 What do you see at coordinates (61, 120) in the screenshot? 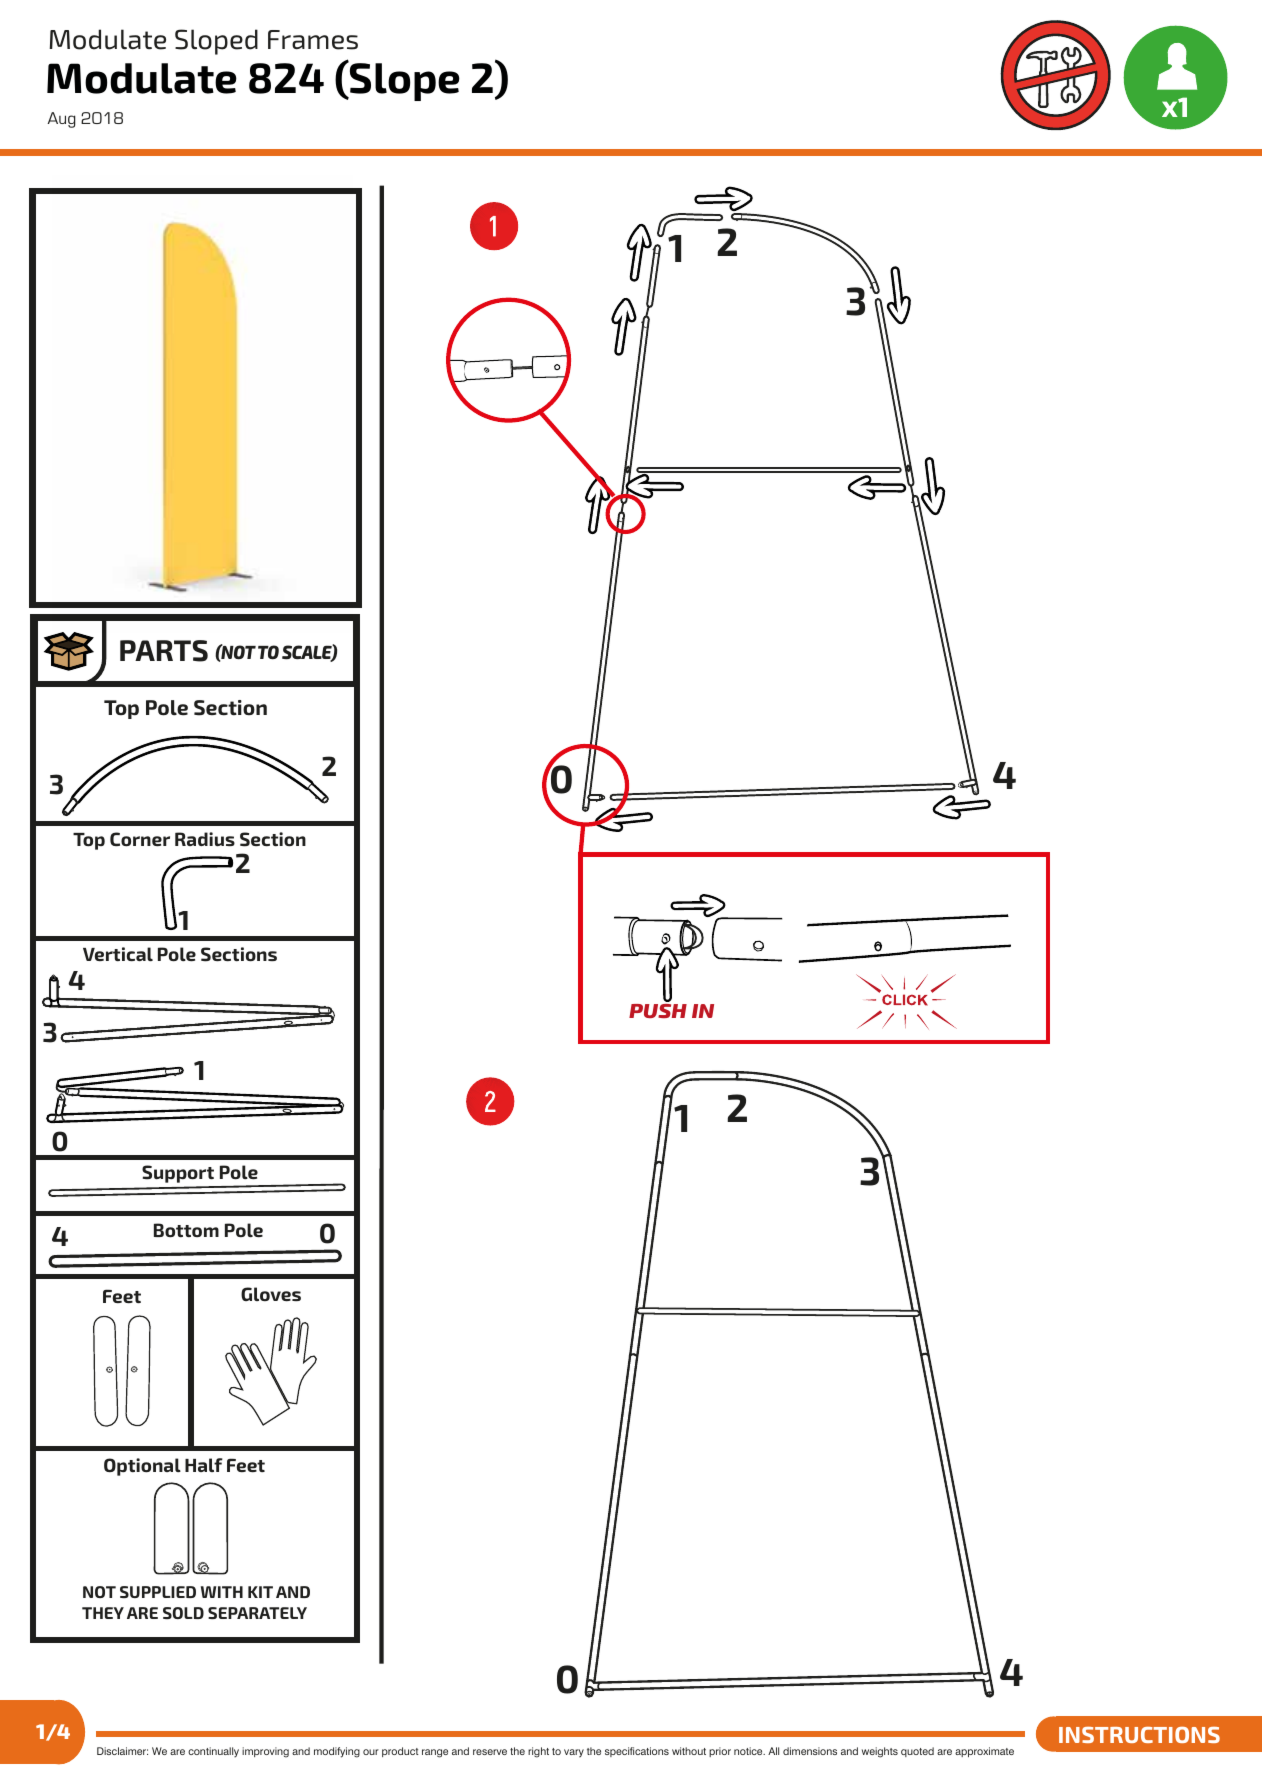
I see `Aug` at bounding box center [61, 120].
